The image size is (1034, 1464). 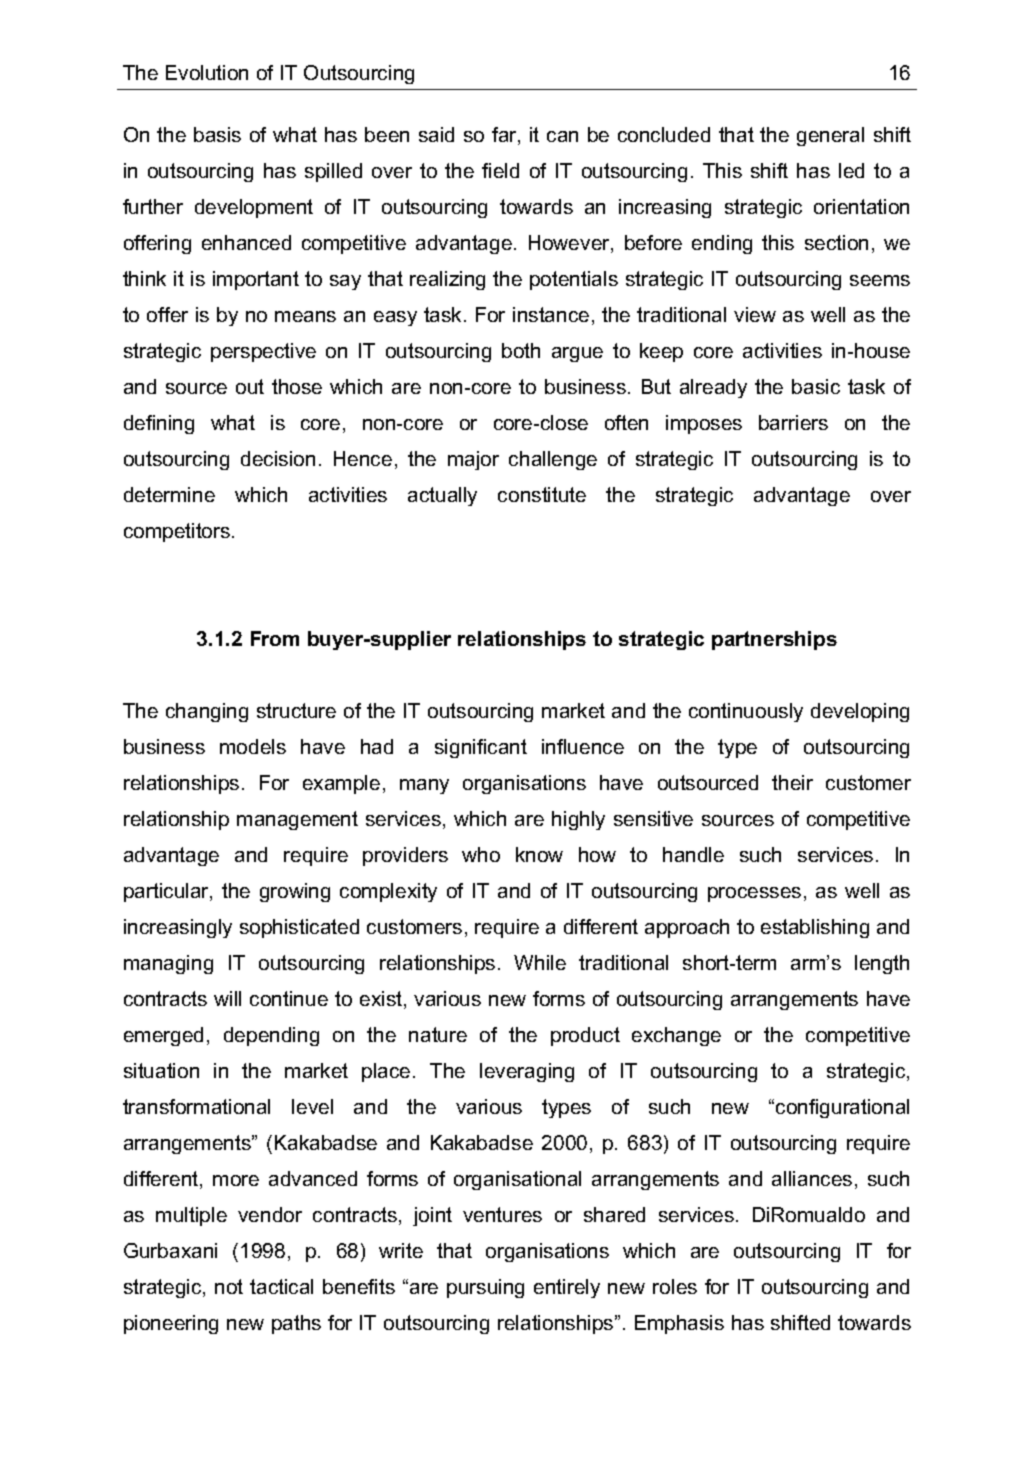 I want to click on far, so click(x=505, y=136).
